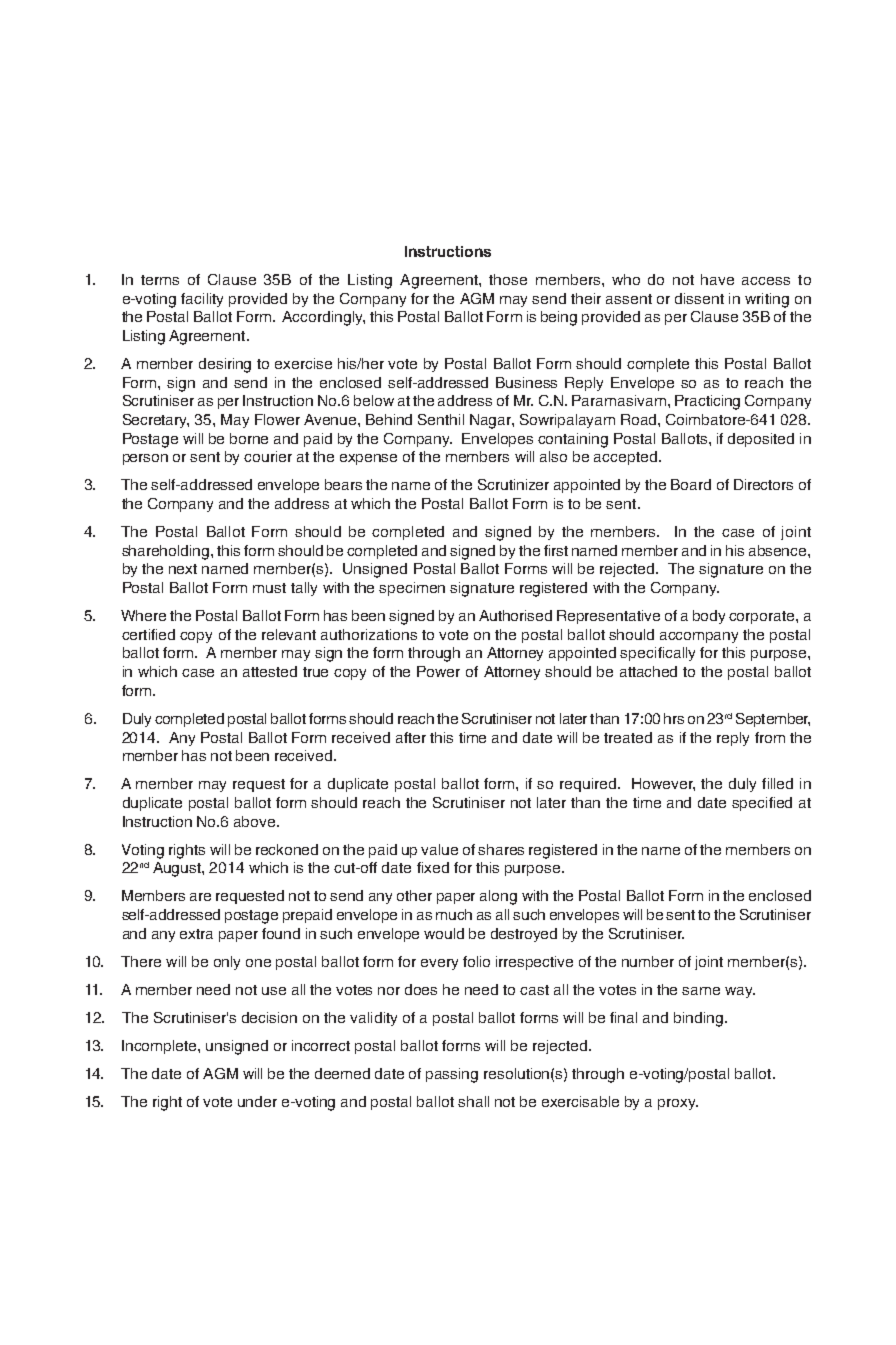 The height and width of the image is (1345, 896). Describe the element at coordinates (691, 484) in the image. I see `Board` at that location.
